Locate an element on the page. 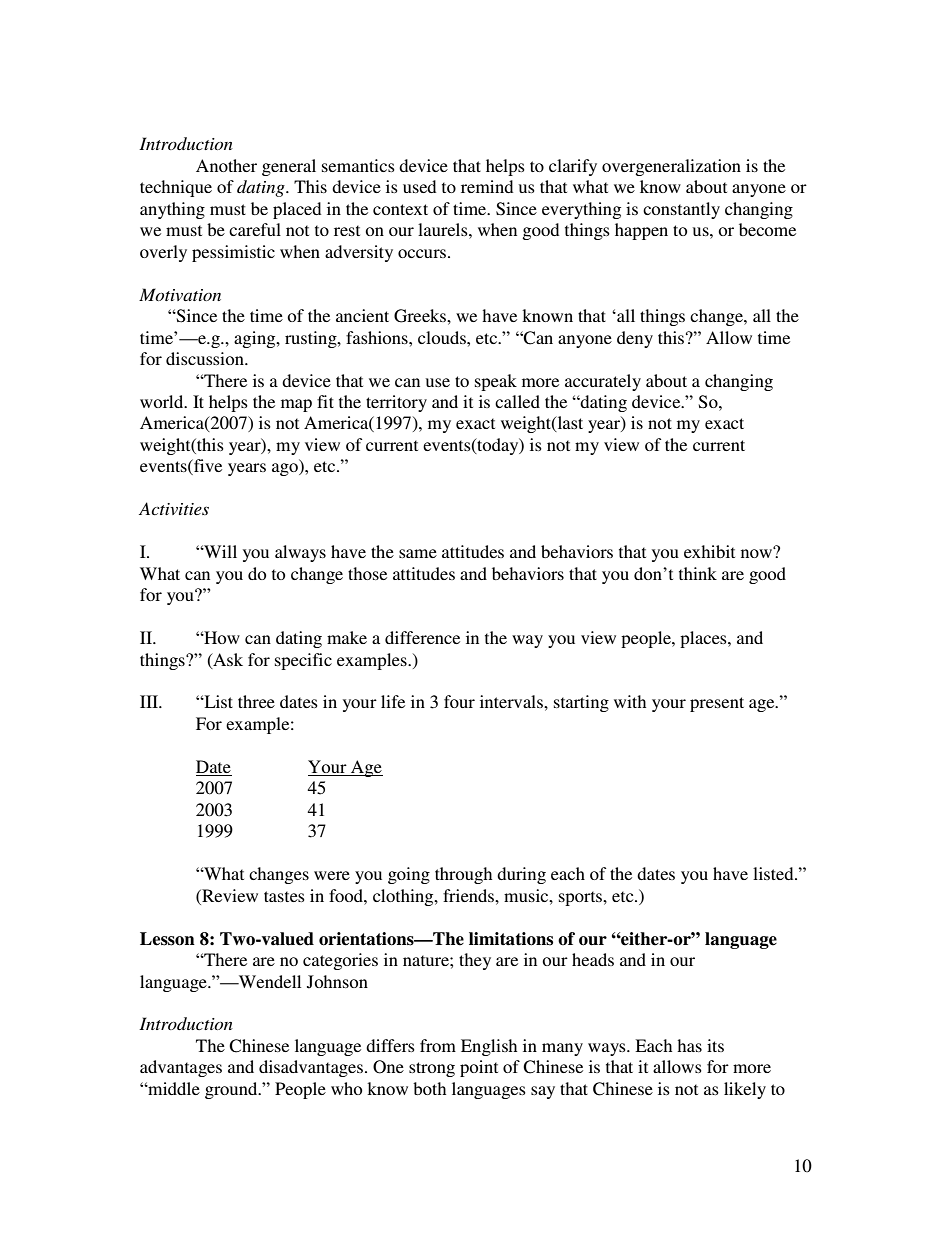  constantly is located at coordinates (681, 210).
